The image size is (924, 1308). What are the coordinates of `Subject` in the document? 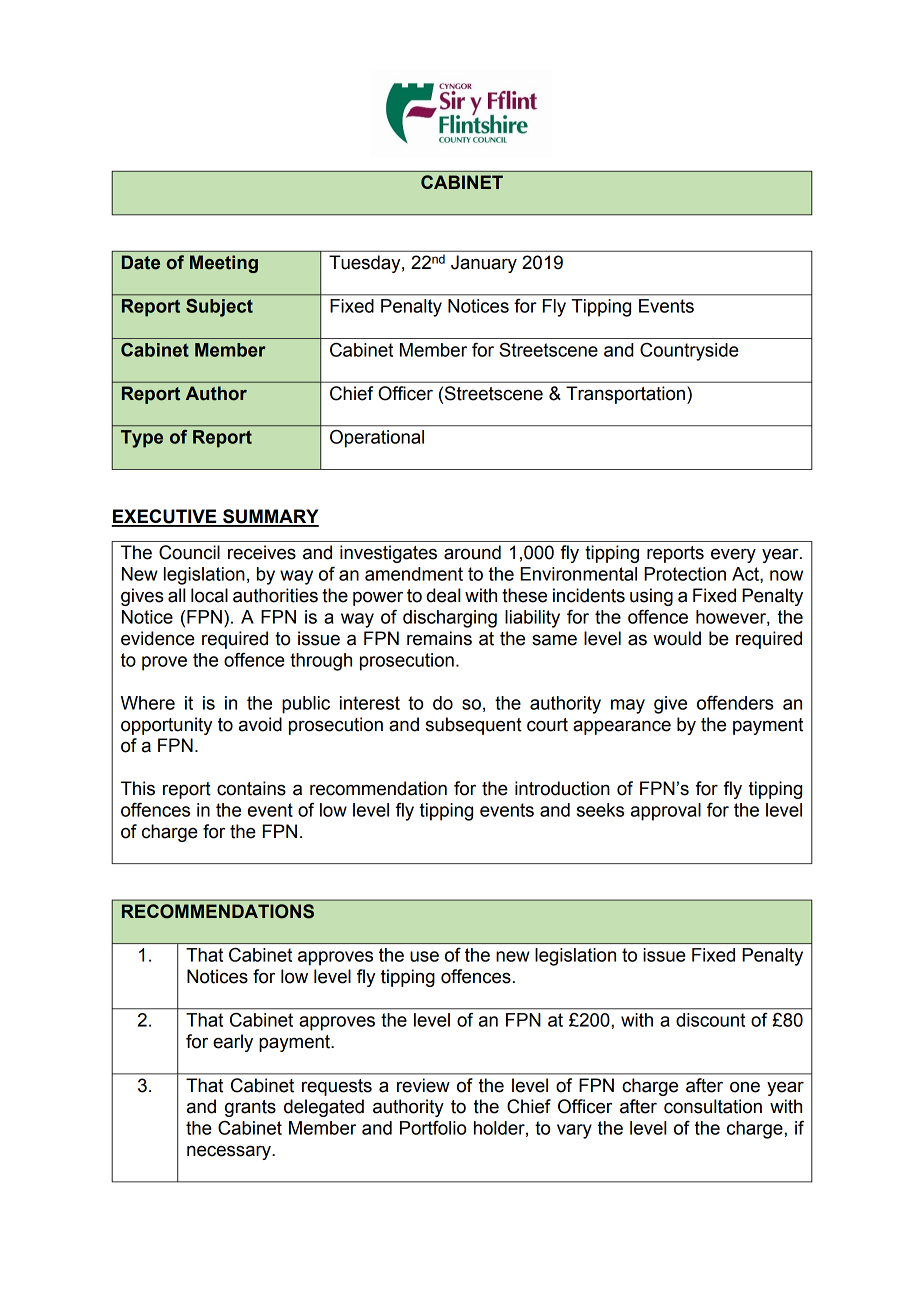 It's located at (219, 308).
